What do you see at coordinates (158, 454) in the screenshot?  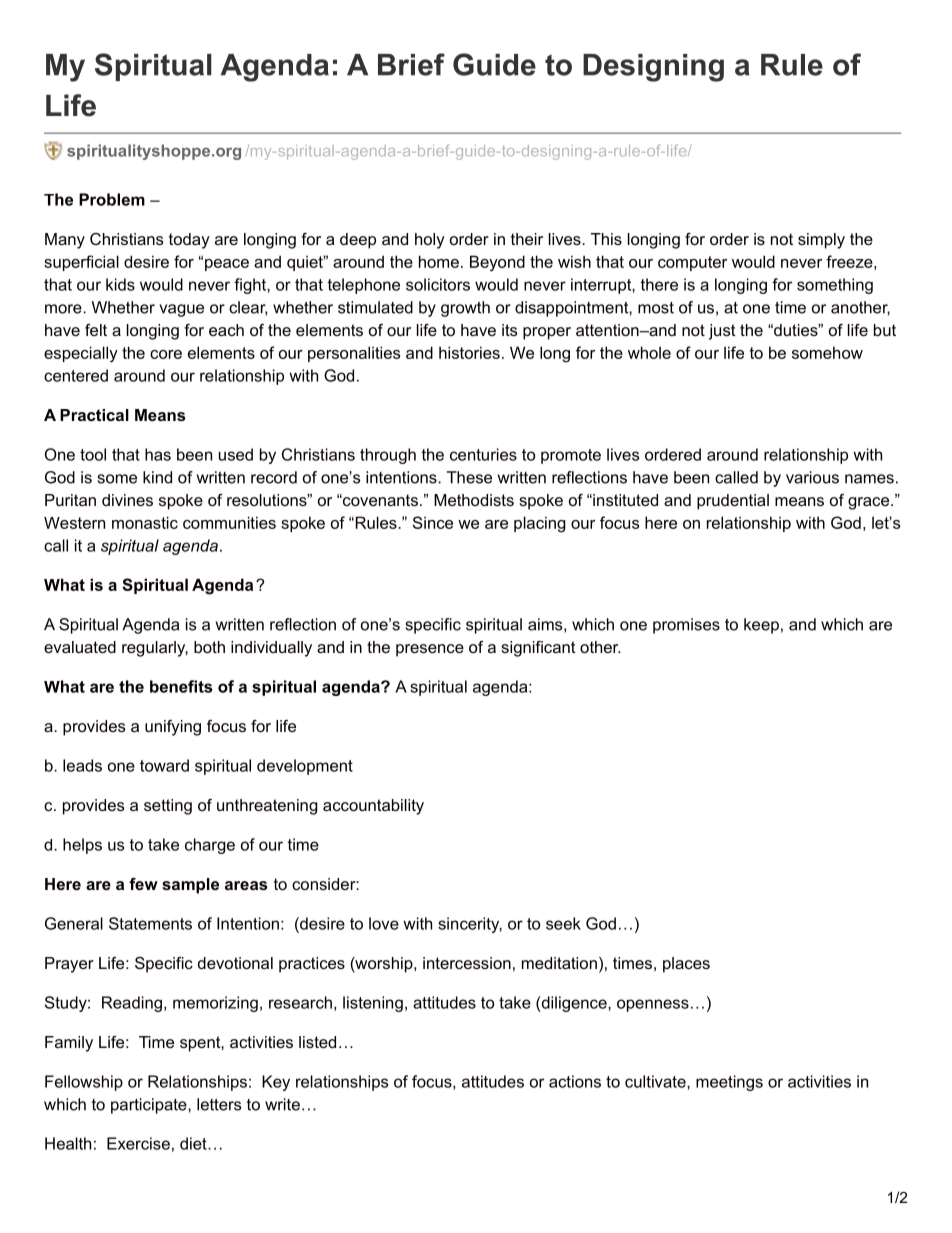 I see `has` at bounding box center [158, 454].
